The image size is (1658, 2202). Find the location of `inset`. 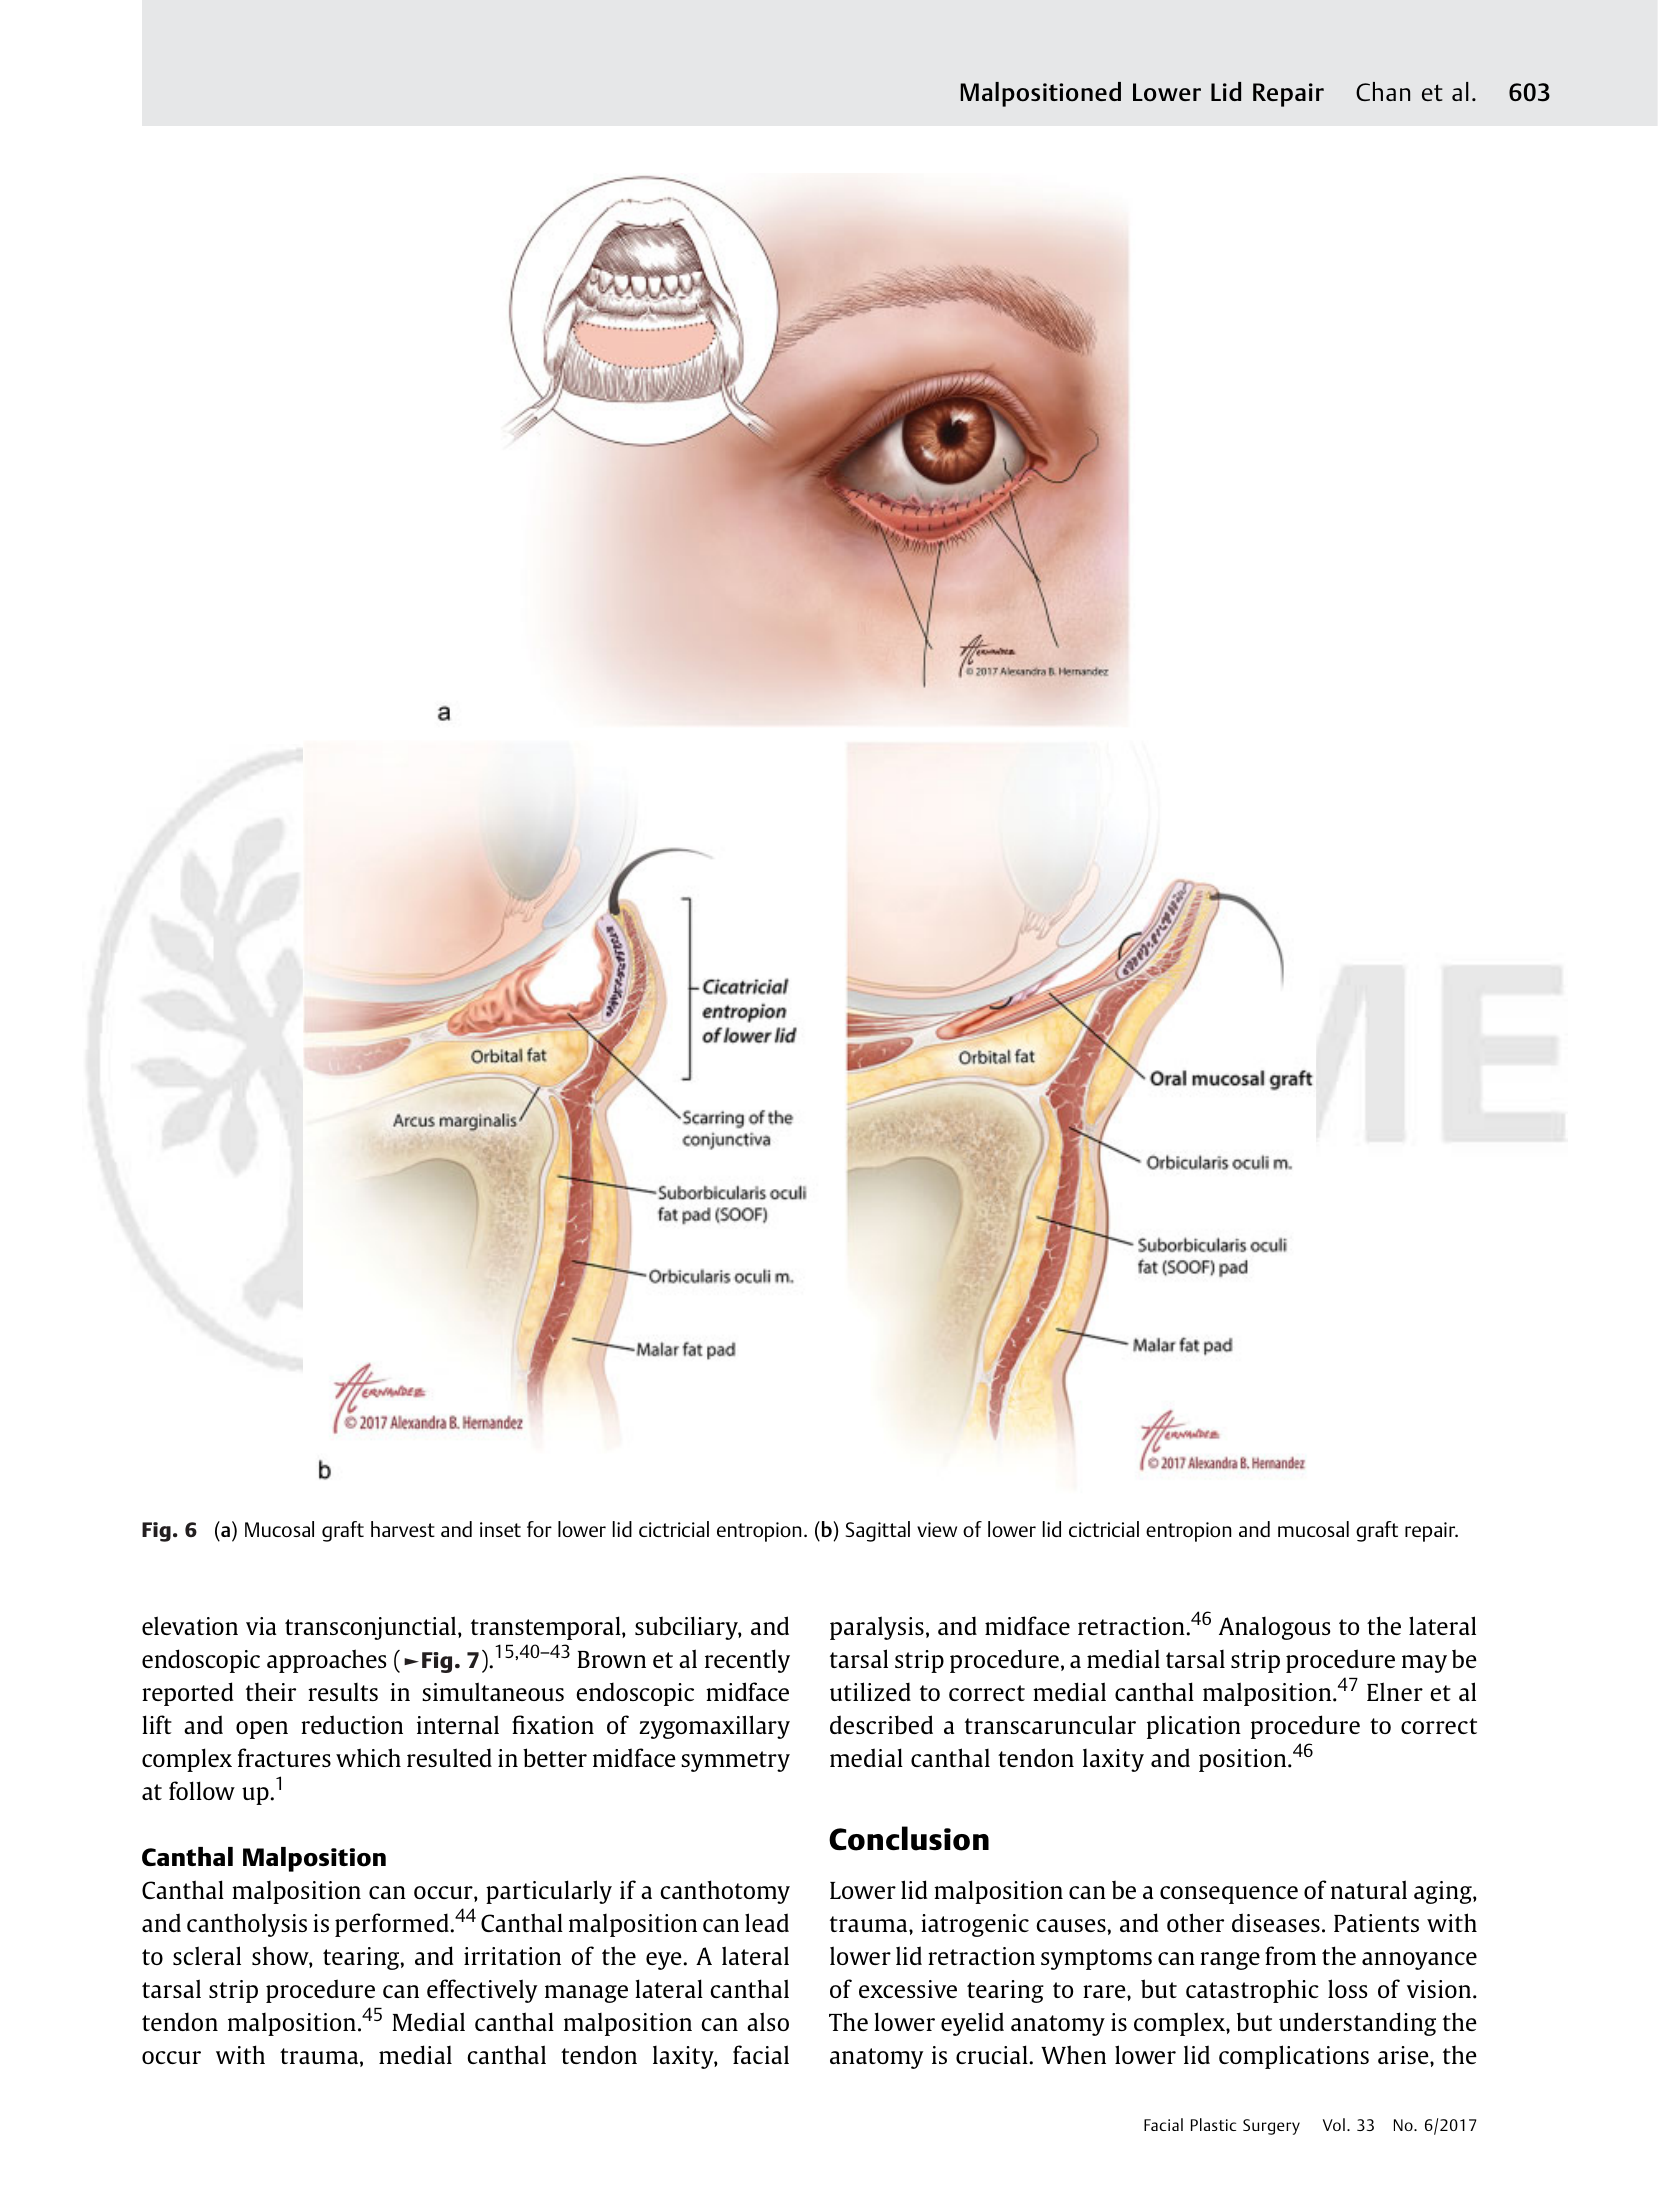

inset is located at coordinates (500, 1529).
